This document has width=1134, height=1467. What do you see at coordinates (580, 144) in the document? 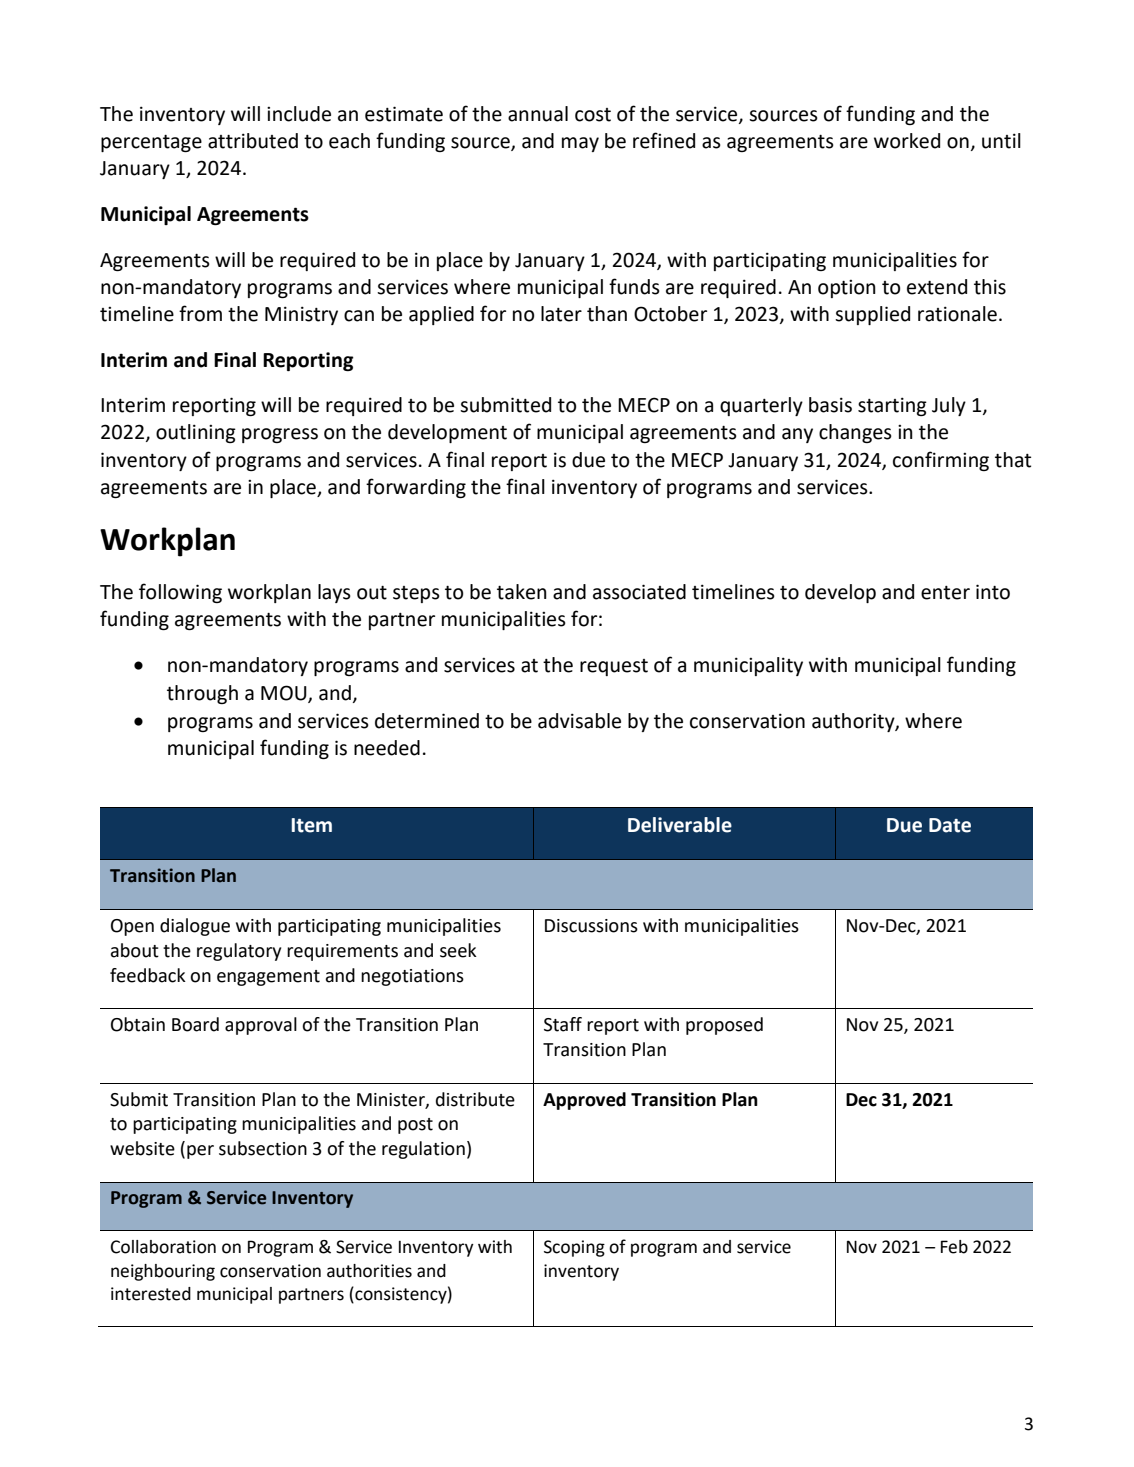
I see `may` at bounding box center [580, 144].
